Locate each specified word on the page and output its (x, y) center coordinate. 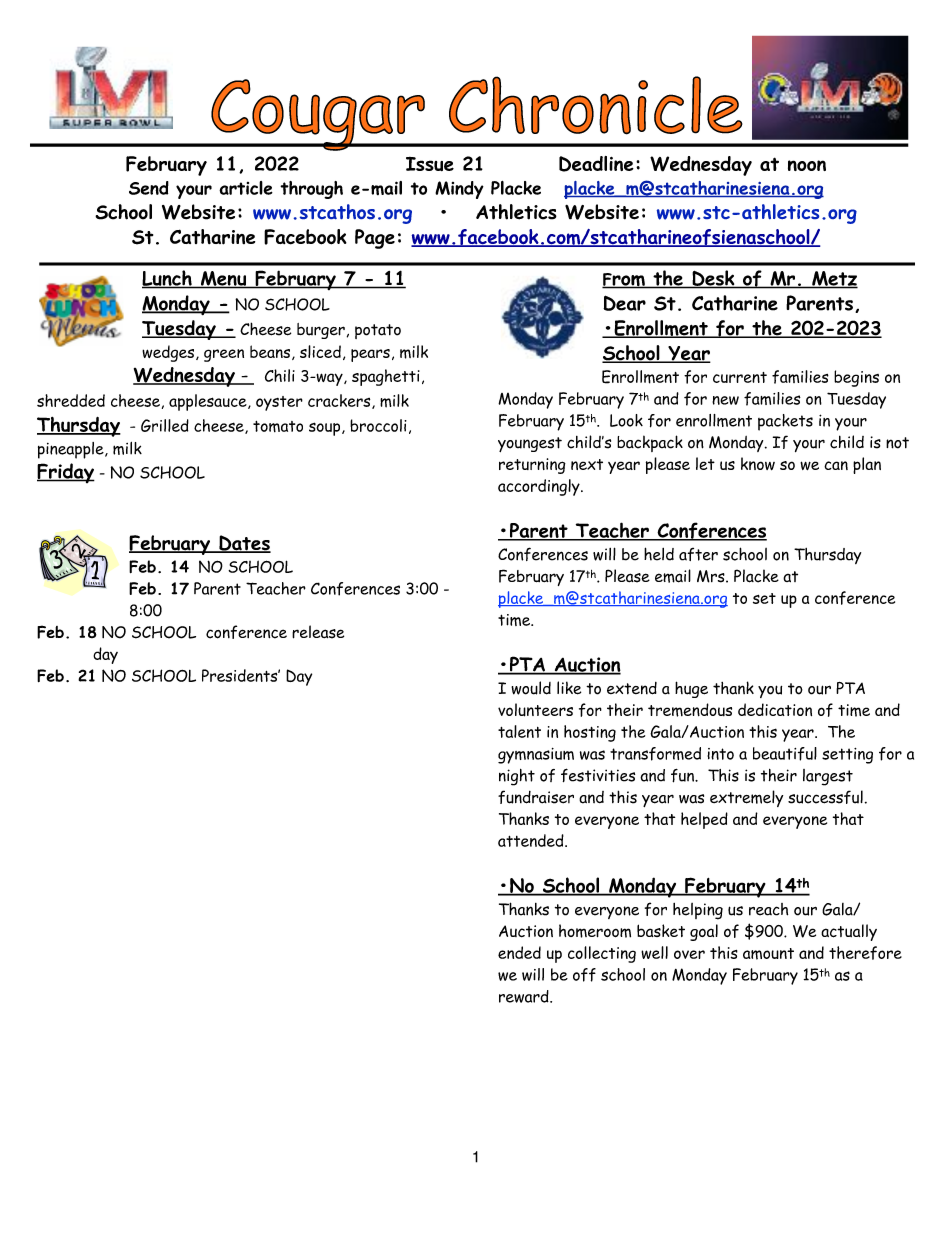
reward (525, 996)
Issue (430, 164)
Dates (244, 544)
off (584, 975)
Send (149, 188)
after (698, 554)
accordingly (540, 487)
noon (807, 165)
